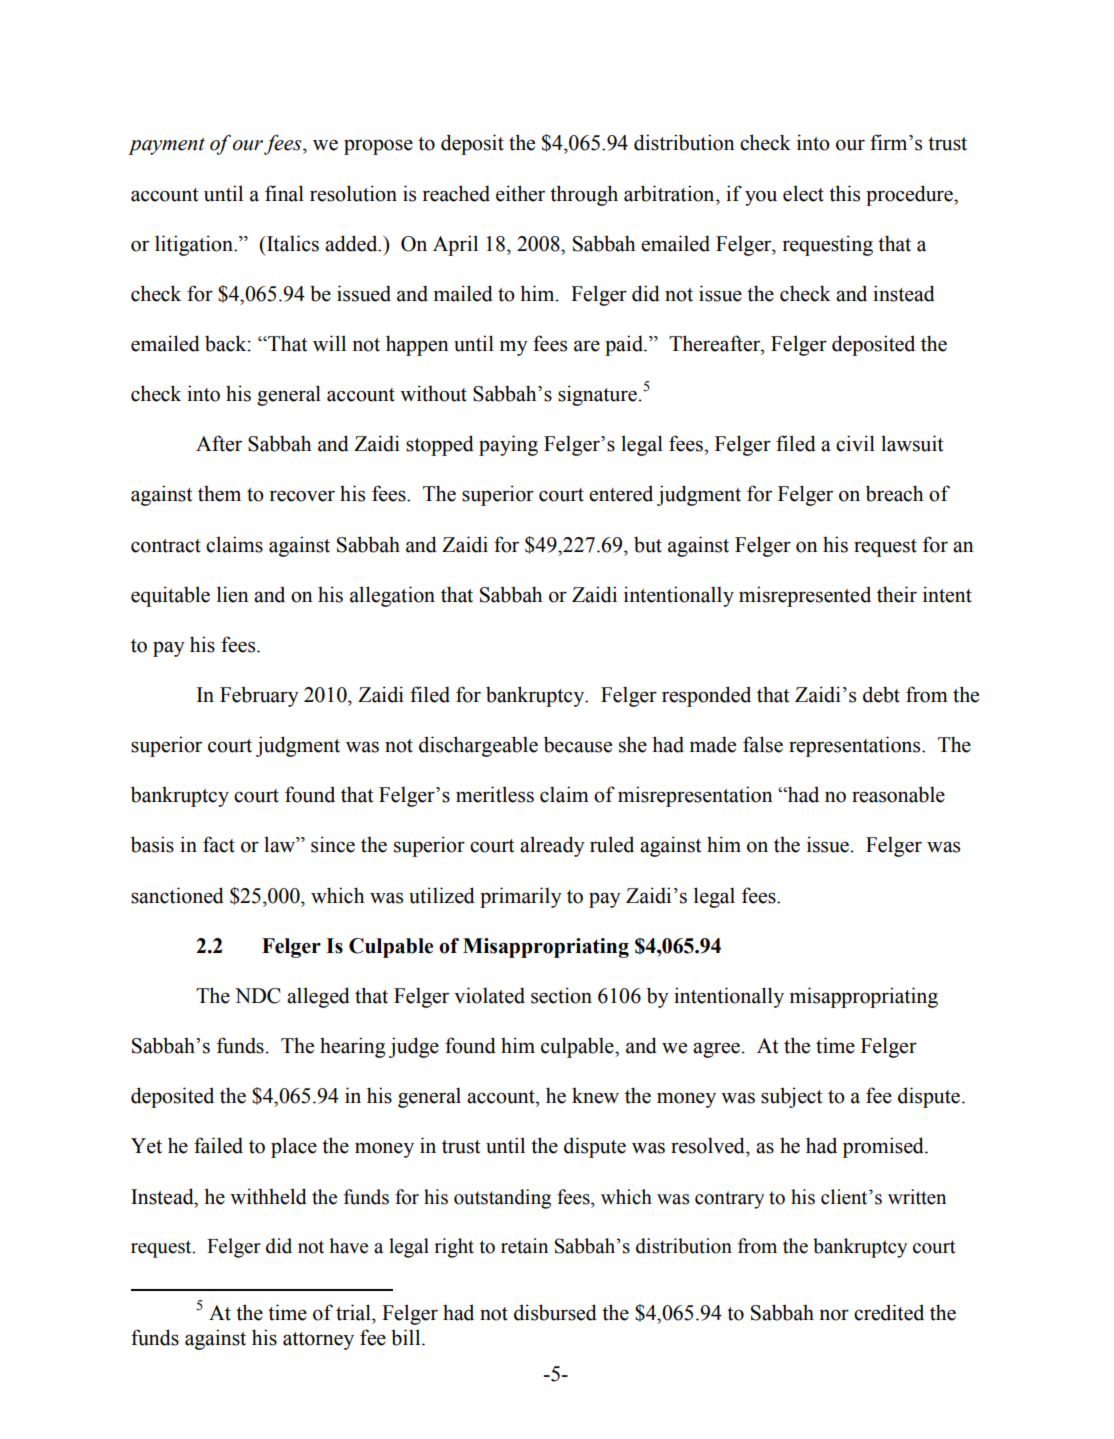  What do you see at coordinates (318, 1341) in the screenshot?
I see `attorney` at bounding box center [318, 1341].
